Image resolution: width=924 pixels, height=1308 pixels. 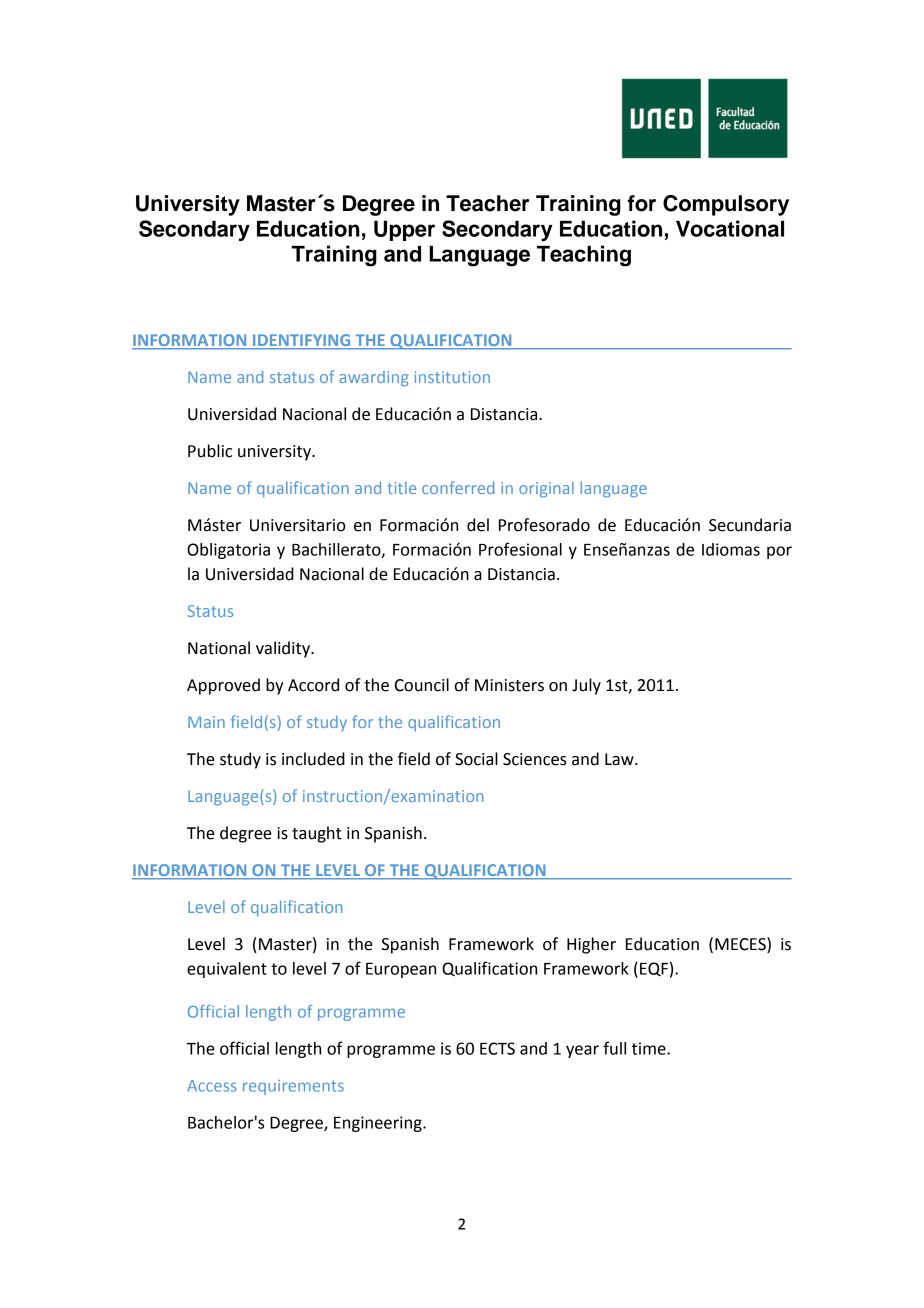 What do you see at coordinates (730, 228) in the document?
I see `Vocational` at bounding box center [730, 228].
